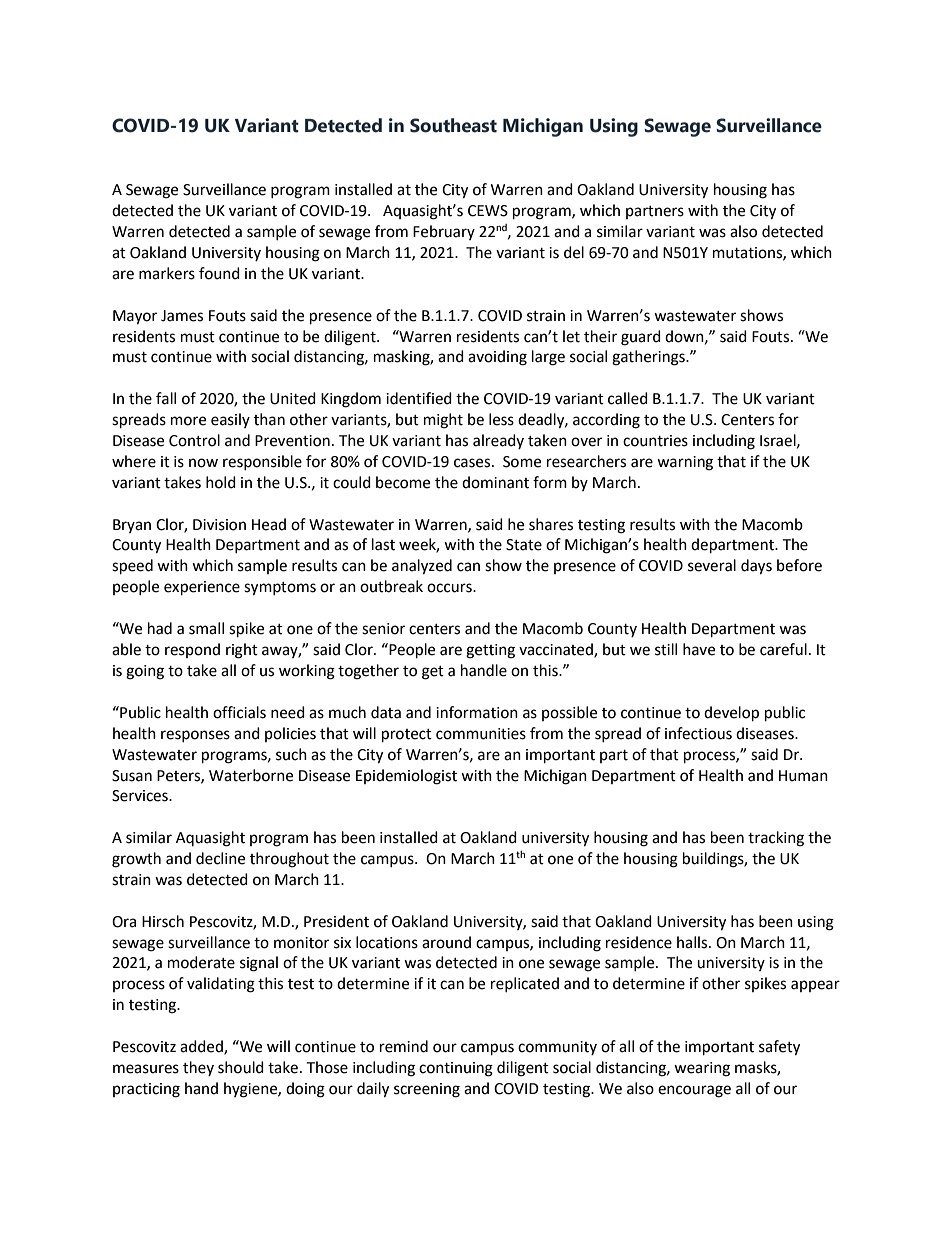  What do you see at coordinates (574, 252) in the image?
I see `del` at bounding box center [574, 252].
